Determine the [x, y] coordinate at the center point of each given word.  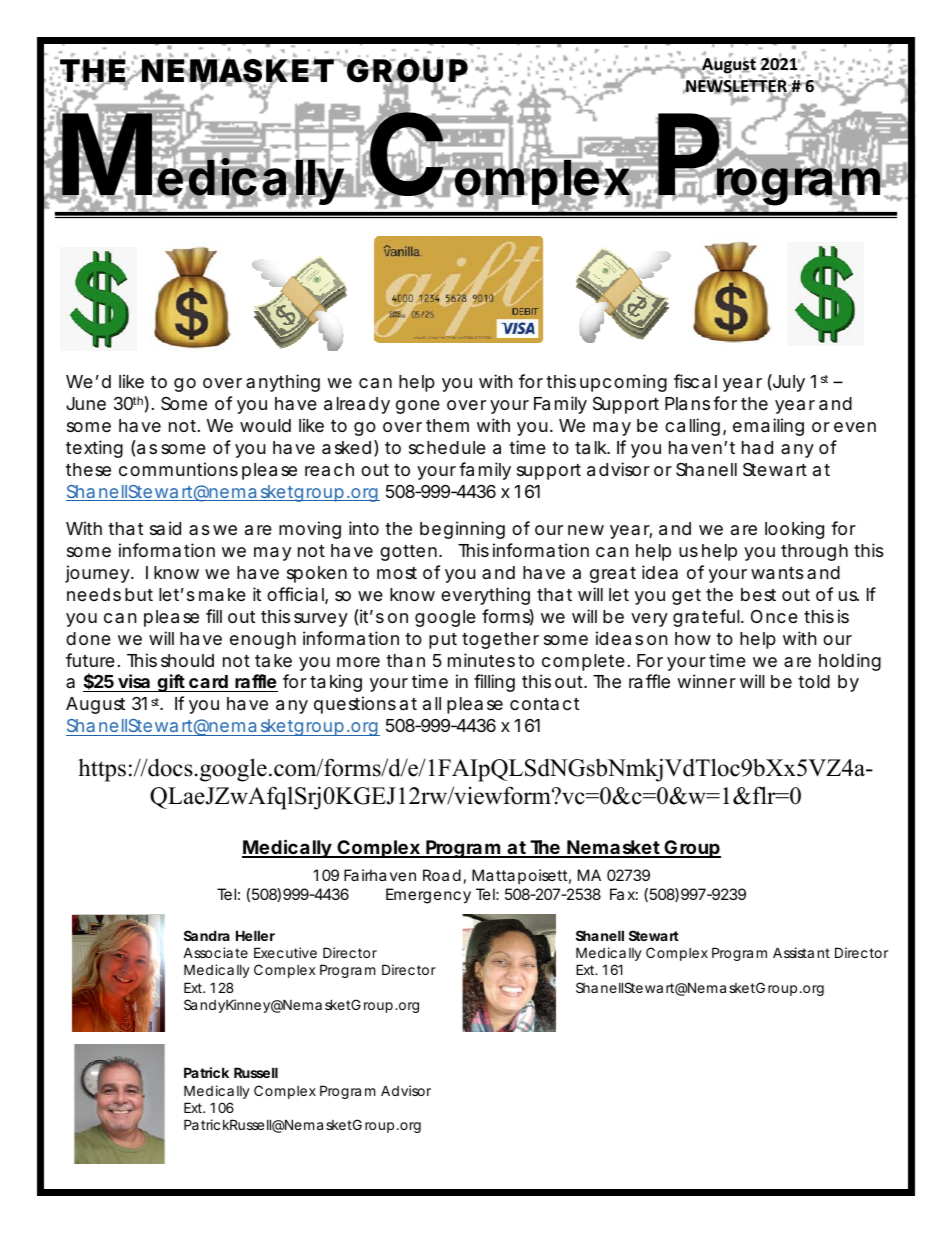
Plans [687, 404]
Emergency [428, 896]
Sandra [207, 935]
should [187, 660]
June [86, 403]
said [165, 528]
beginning [462, 530]
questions [355, 705]
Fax [622, 894]
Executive [285, 952]
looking [794, 530]
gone [418, 407]
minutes [481, 660]
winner [706, 681]
